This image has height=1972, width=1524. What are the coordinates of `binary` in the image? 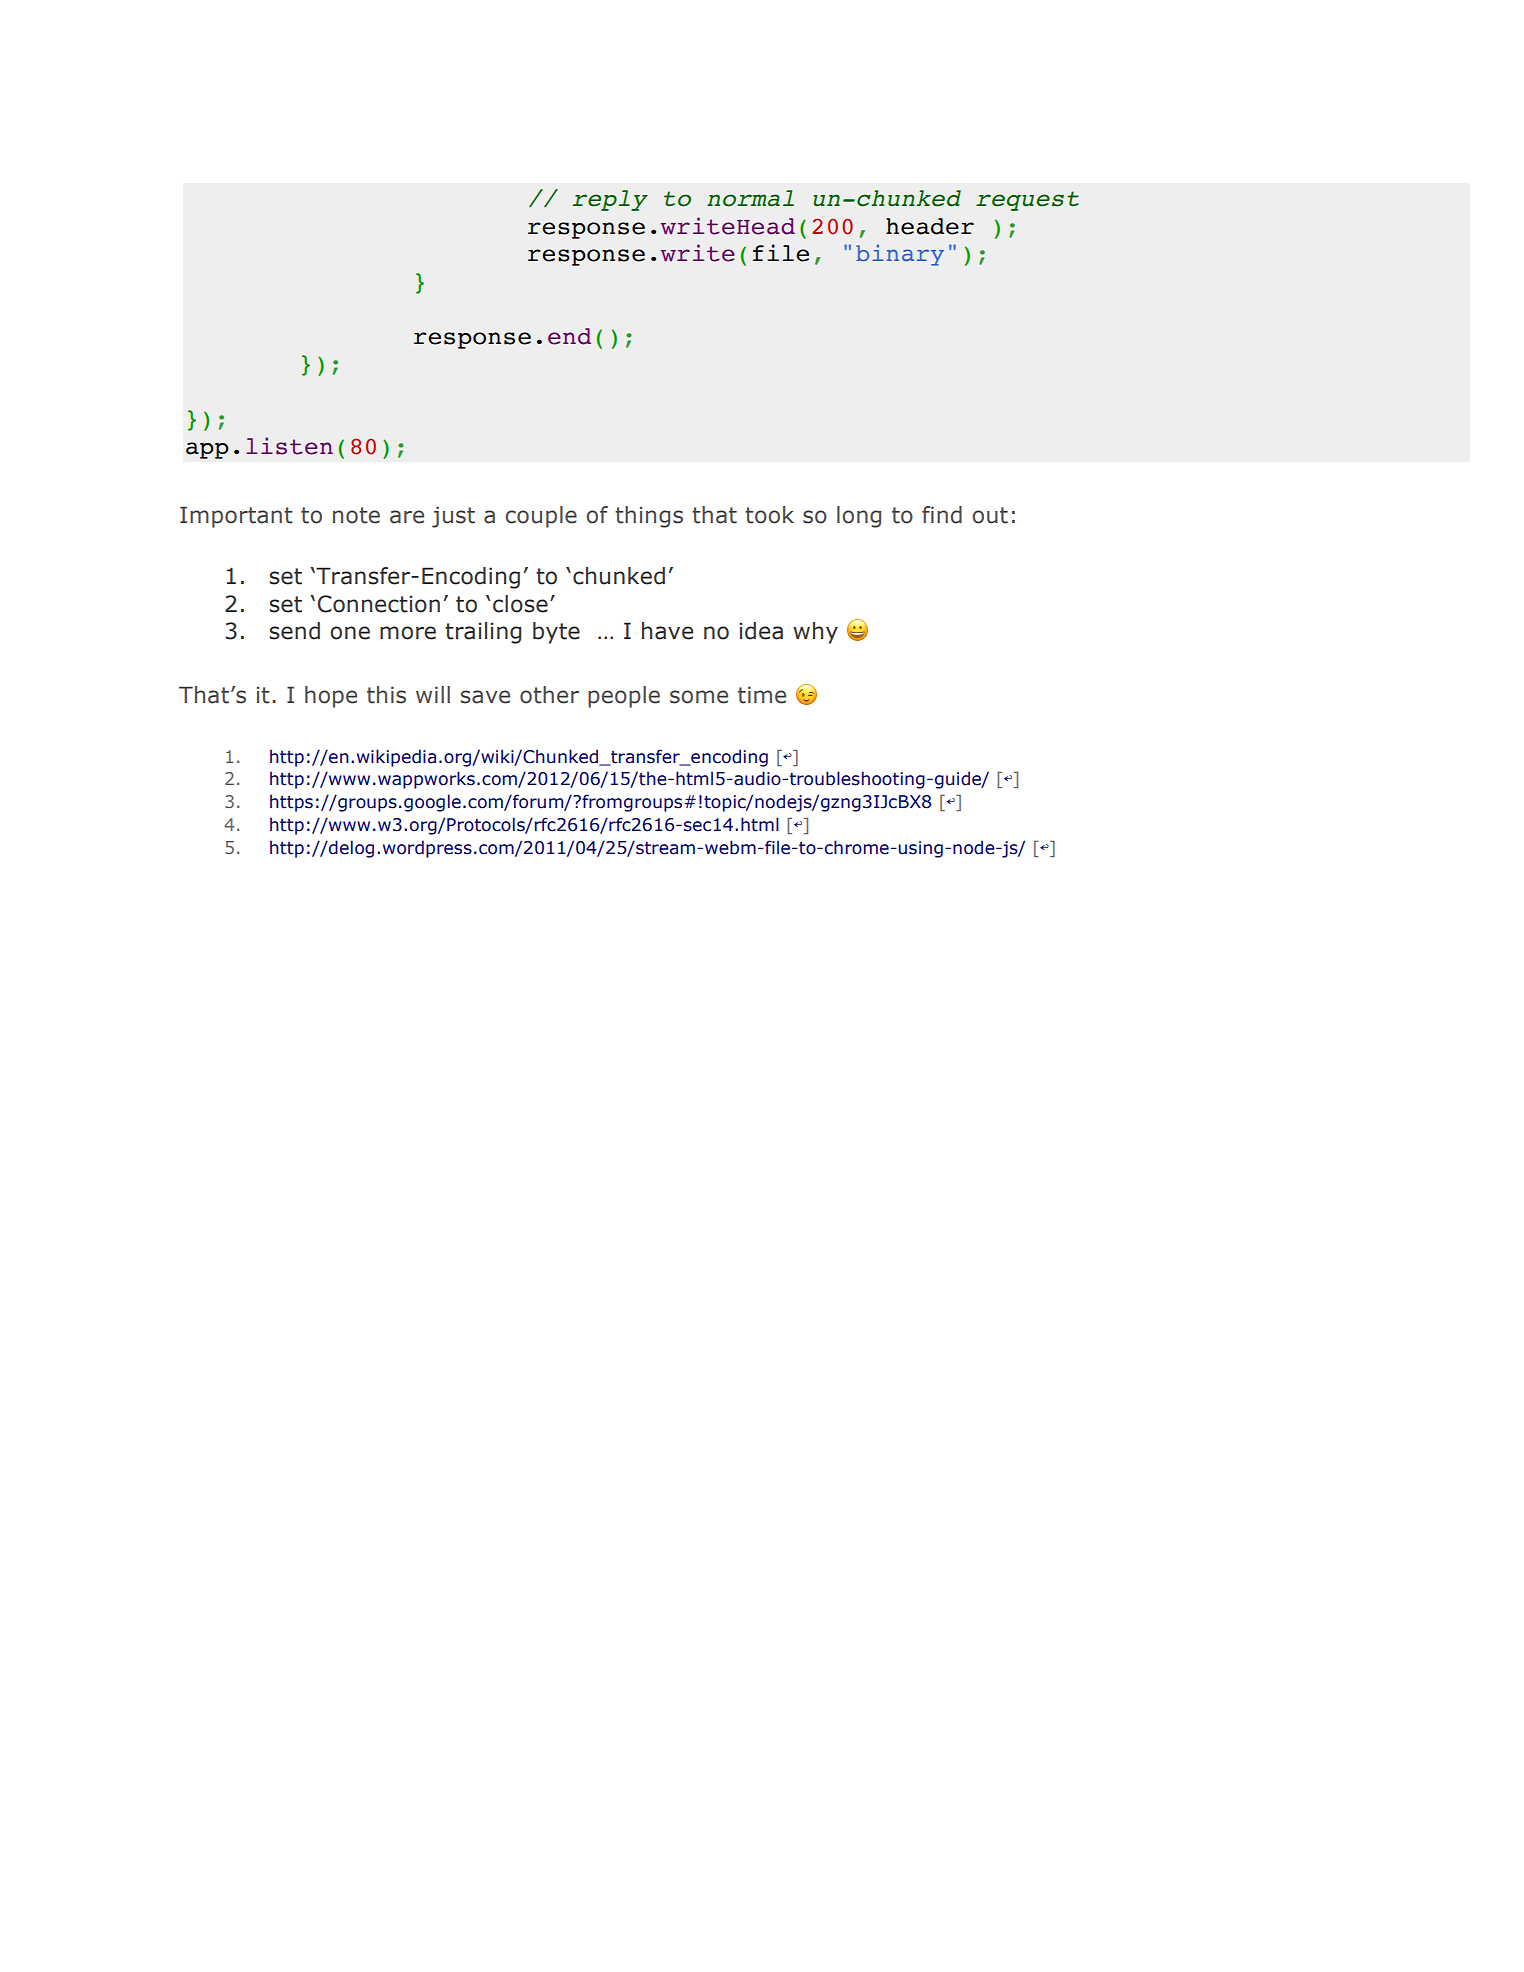 It's located at (900, 255).
